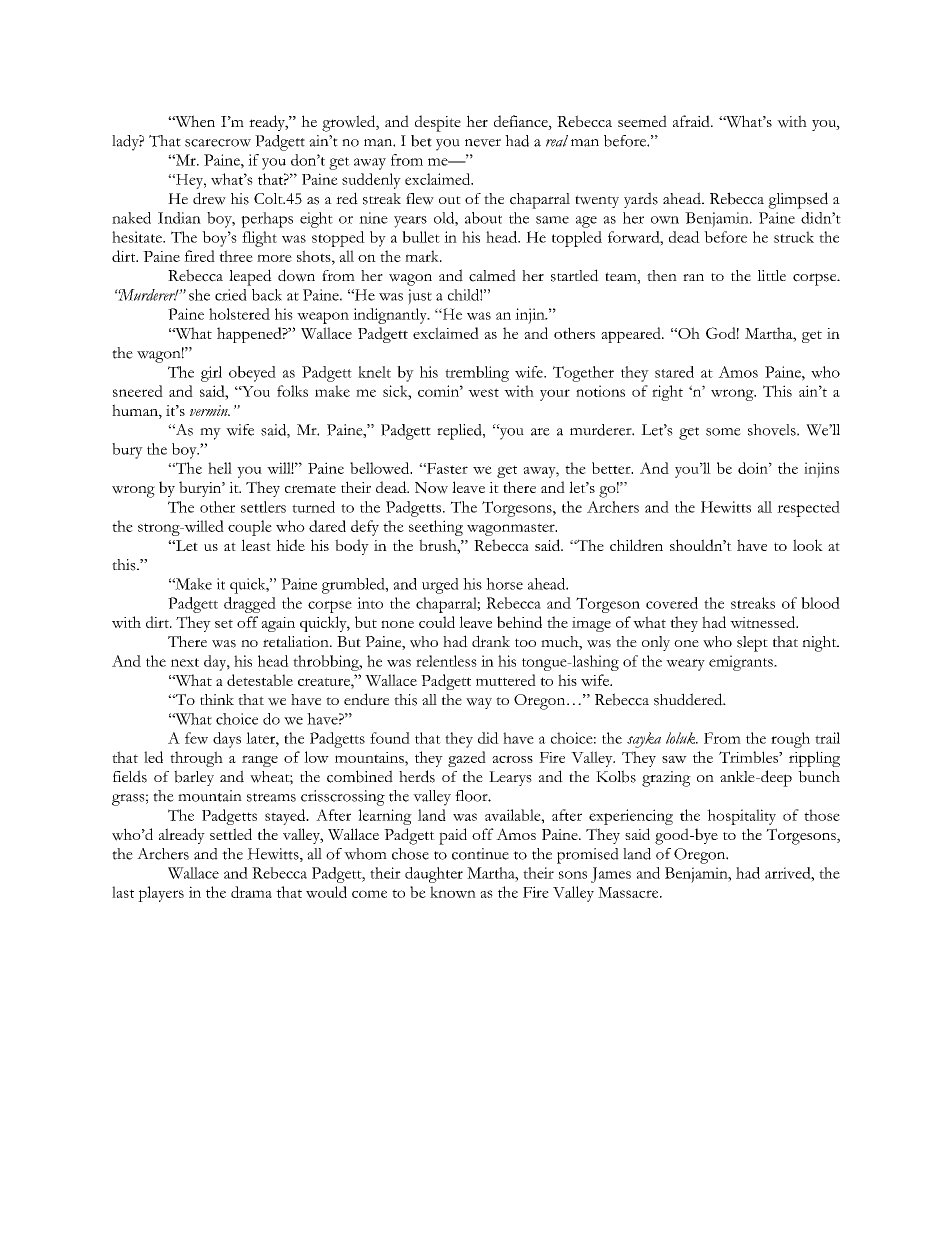  What do you see at coordinates (480, 854) in the page?
I see `continue` at bounding box center [480, 854].
